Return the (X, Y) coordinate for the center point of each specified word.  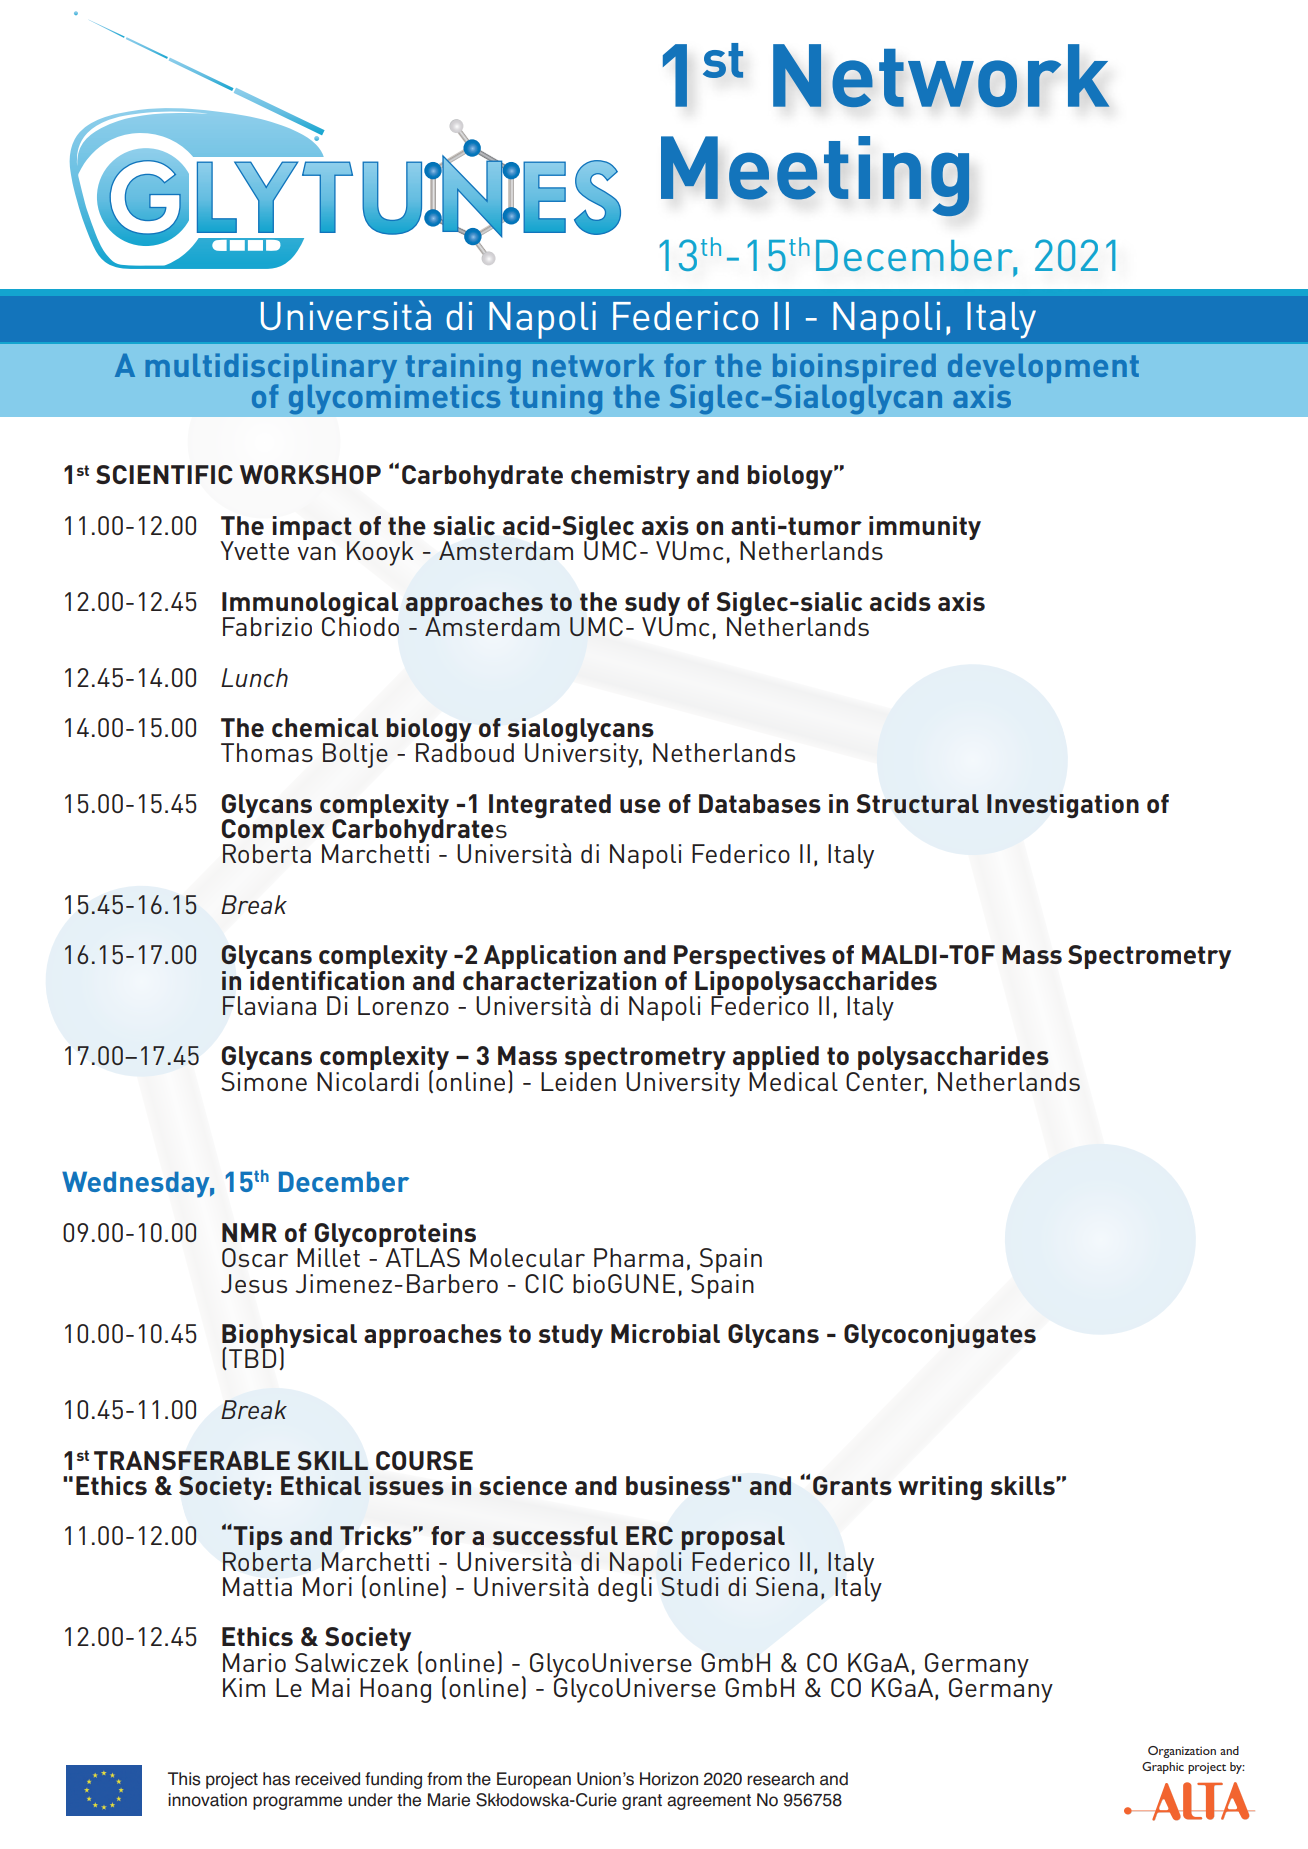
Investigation (1063, 806)
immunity (924, 529)
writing (940, 1488)
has (276, 1779)
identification (326, 979)
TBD (252, 1357)
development (1043, 370)
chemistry (630, 477)
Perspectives (750, 958)
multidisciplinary (273, 369)
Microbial (665, 1333)
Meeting (815, 176)
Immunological (310, 605)
